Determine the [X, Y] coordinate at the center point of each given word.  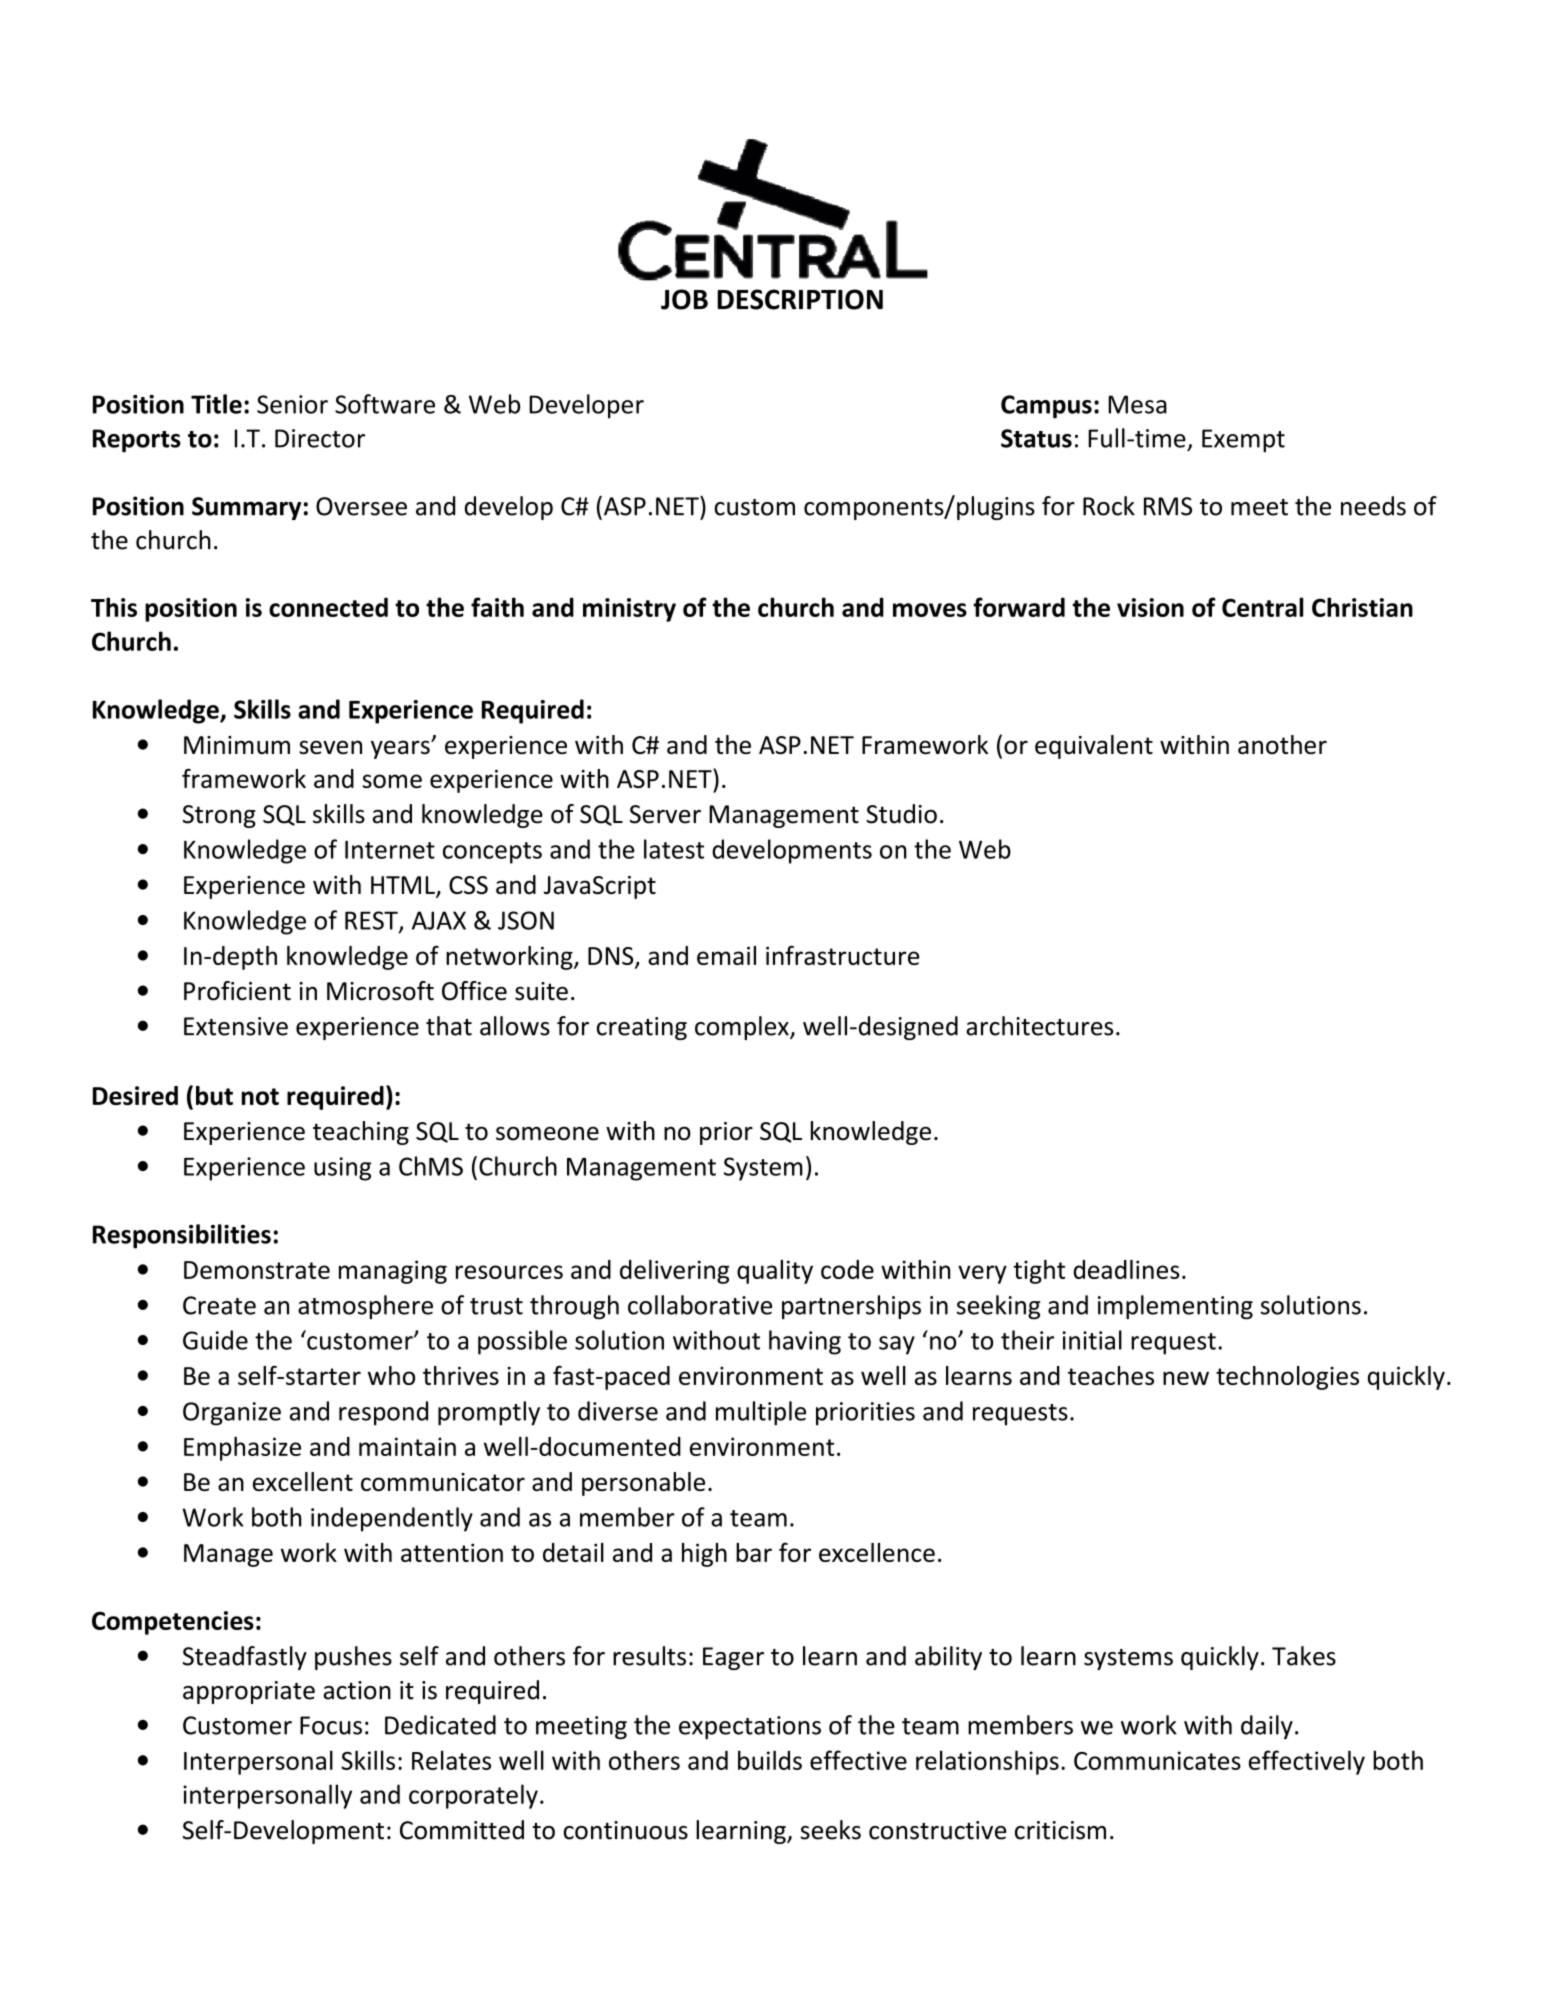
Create [219, 1305]
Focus [331, 1725]
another [1282, 744]
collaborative [700, 1305]
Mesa [1137, 404]
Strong [219, 816]
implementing [1175, 1307]
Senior [292, 404]
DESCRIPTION [800, 299]
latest [674, 849]
